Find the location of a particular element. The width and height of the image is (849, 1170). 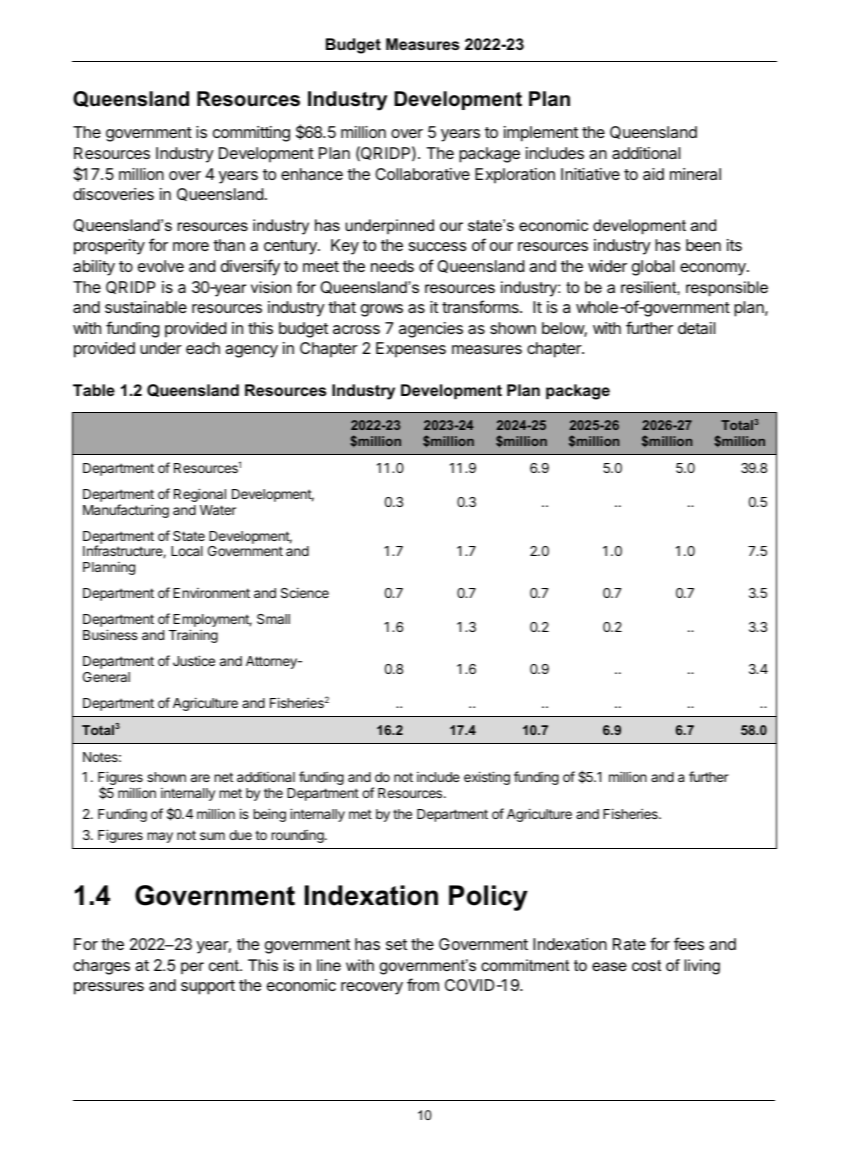

are is located at coordinates (200, 778).
